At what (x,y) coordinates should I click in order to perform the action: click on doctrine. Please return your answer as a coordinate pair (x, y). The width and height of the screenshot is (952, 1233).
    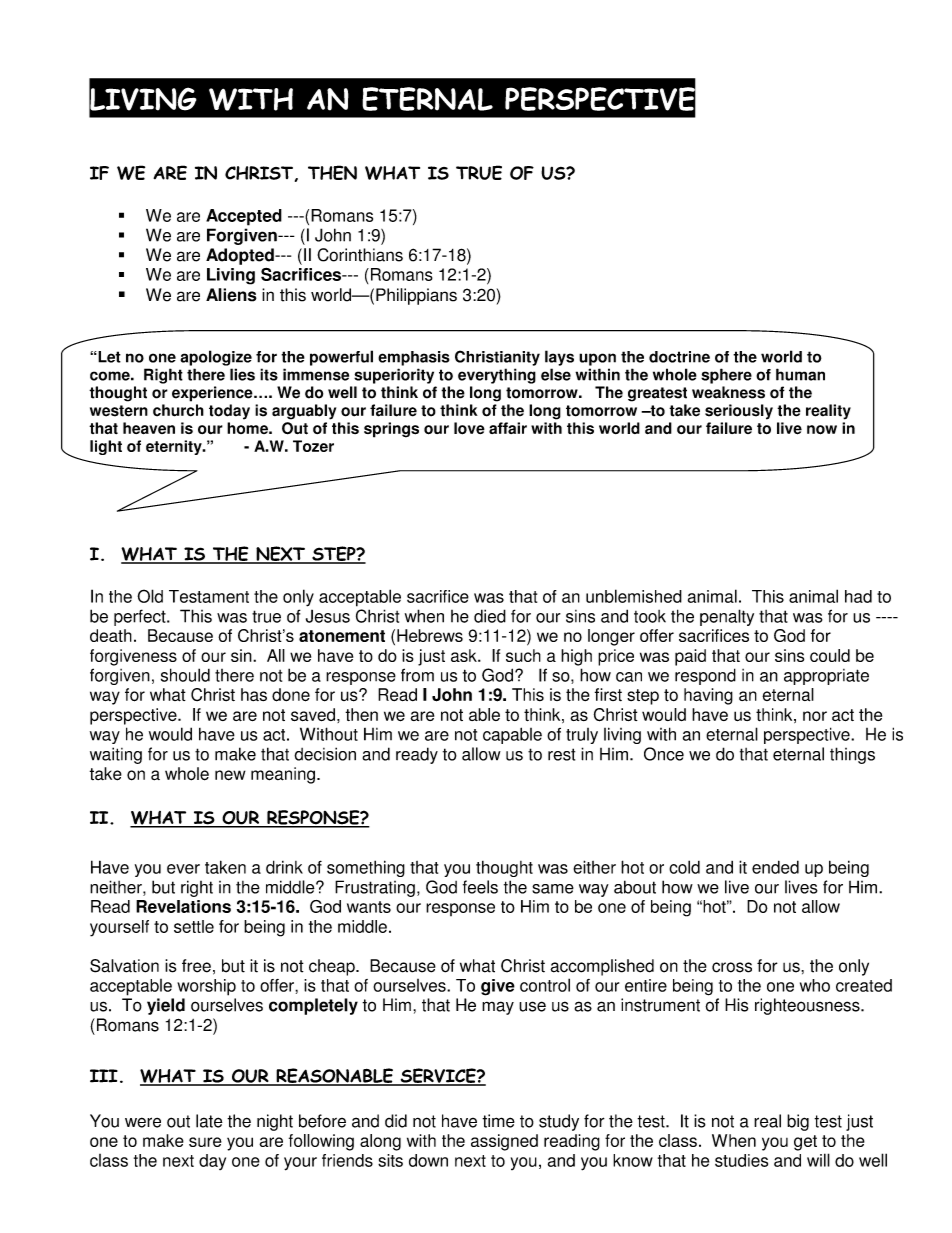
    Looking at the image, I should click on (679, 357).
